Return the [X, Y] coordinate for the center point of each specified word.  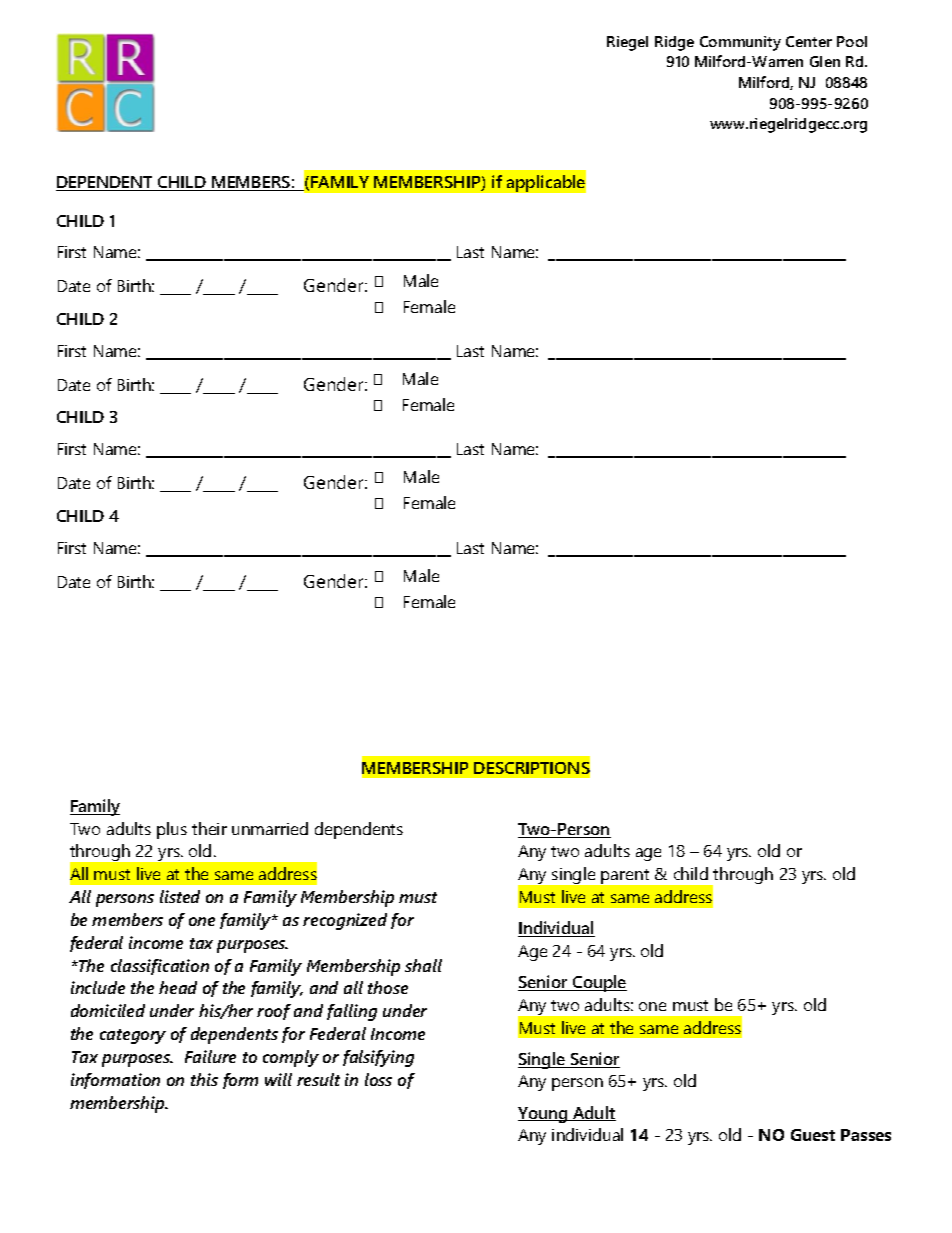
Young [544, 1115]
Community [740, 43]
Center [809, 41]
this [204, 1079]
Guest [813, 1135]
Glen [825, 61]
